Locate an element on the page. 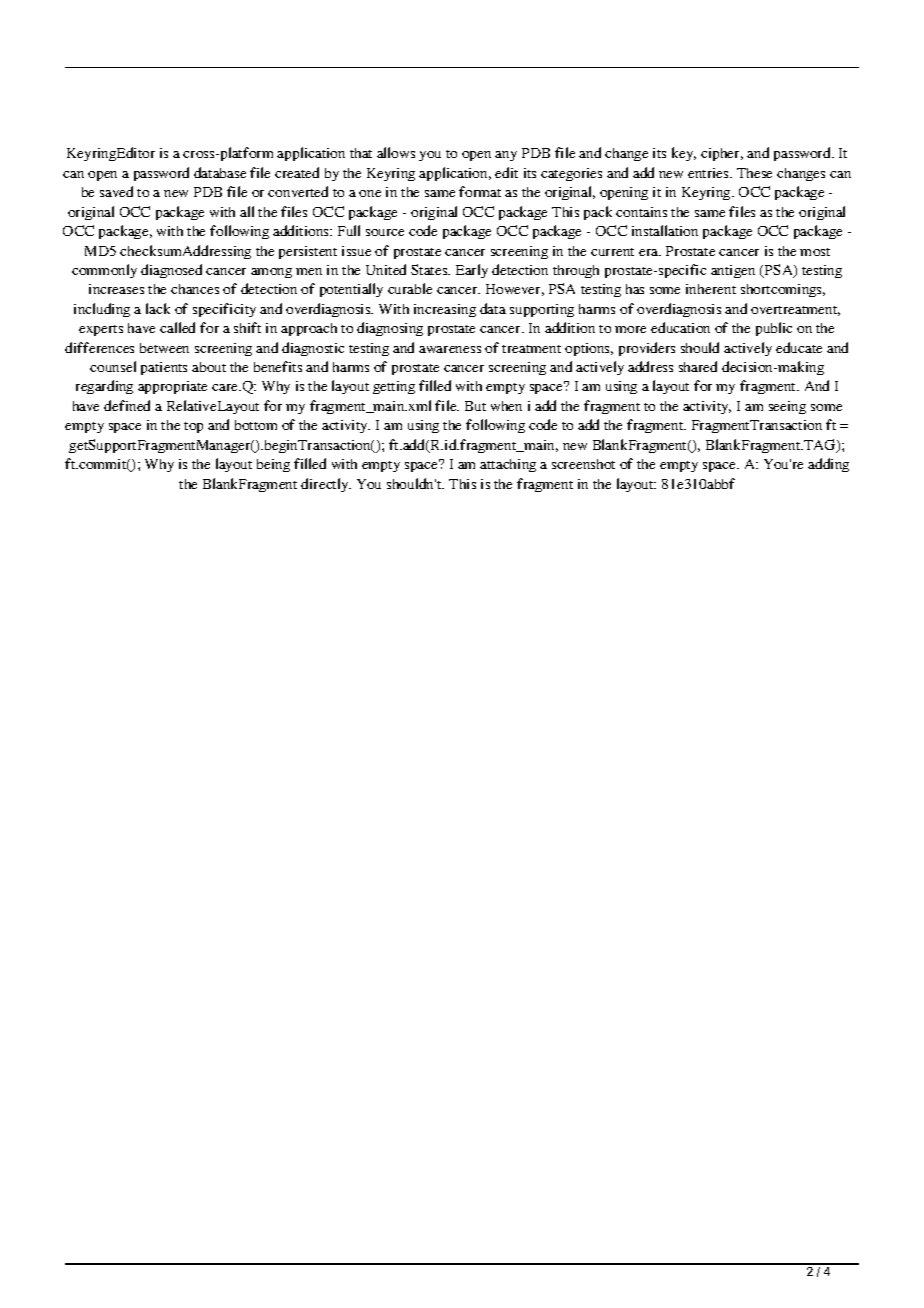 This page has height=1308, width=924. any is located at coordinates (506, 156).
